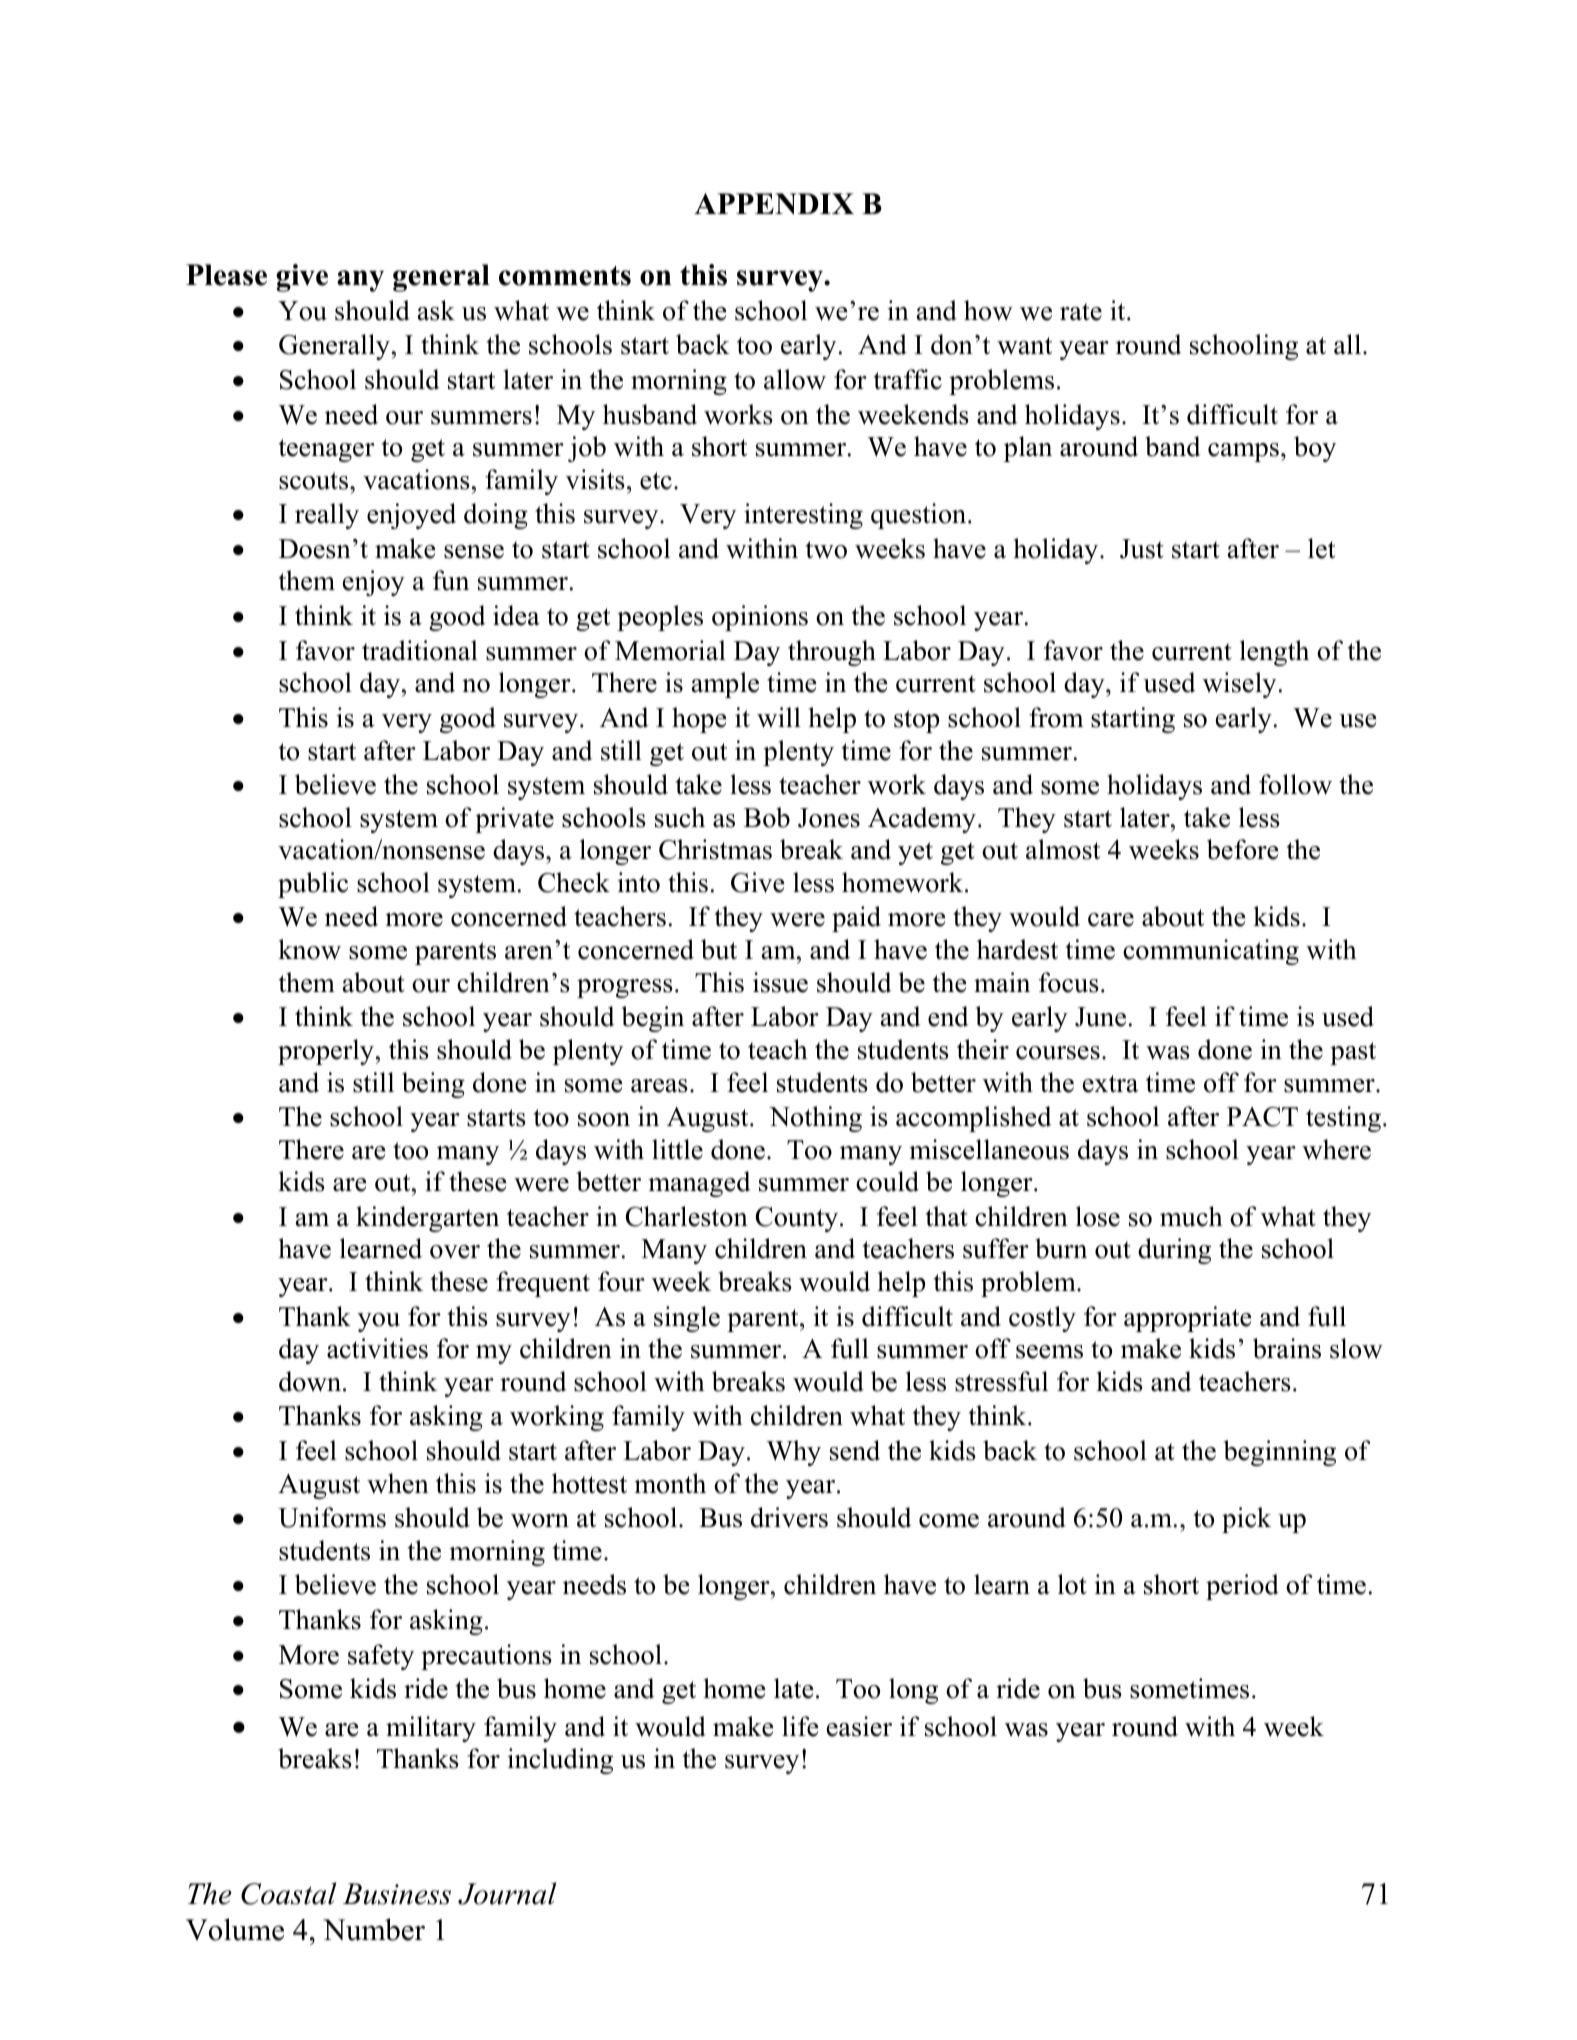  I want to click on public, so click(313, 885).
